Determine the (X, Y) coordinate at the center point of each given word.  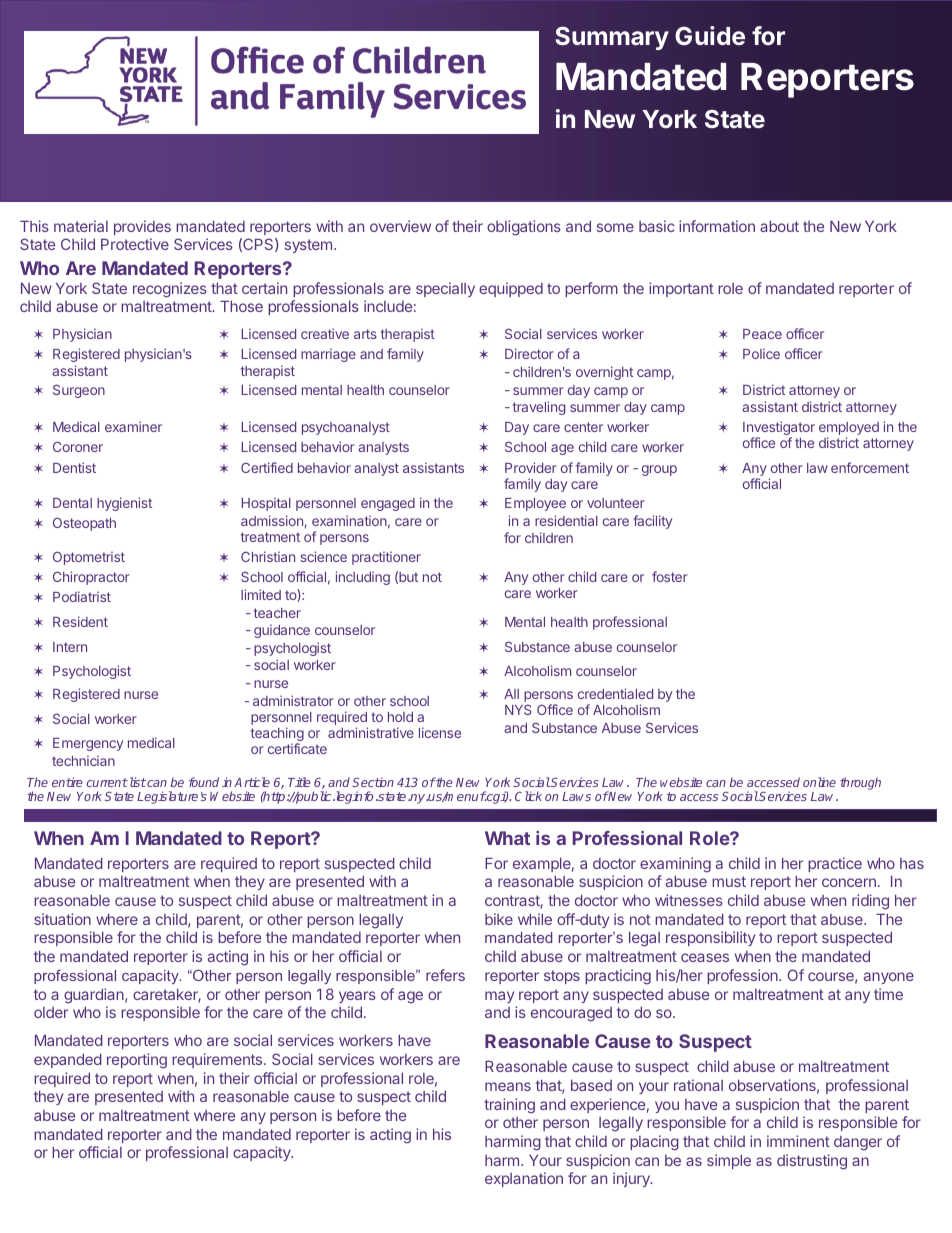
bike (499, 919)
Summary (612, 38)
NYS (518, 709)
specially (445, 289)
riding (870, 902)
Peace (762, 334)
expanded (68, 1061)
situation (62, 919)
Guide (710, 35)
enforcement (870, 467)
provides (142, 227)
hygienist (124, 504)
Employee (535, 504)
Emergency (88, 744)
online (819, 782)
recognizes (170, 290)
